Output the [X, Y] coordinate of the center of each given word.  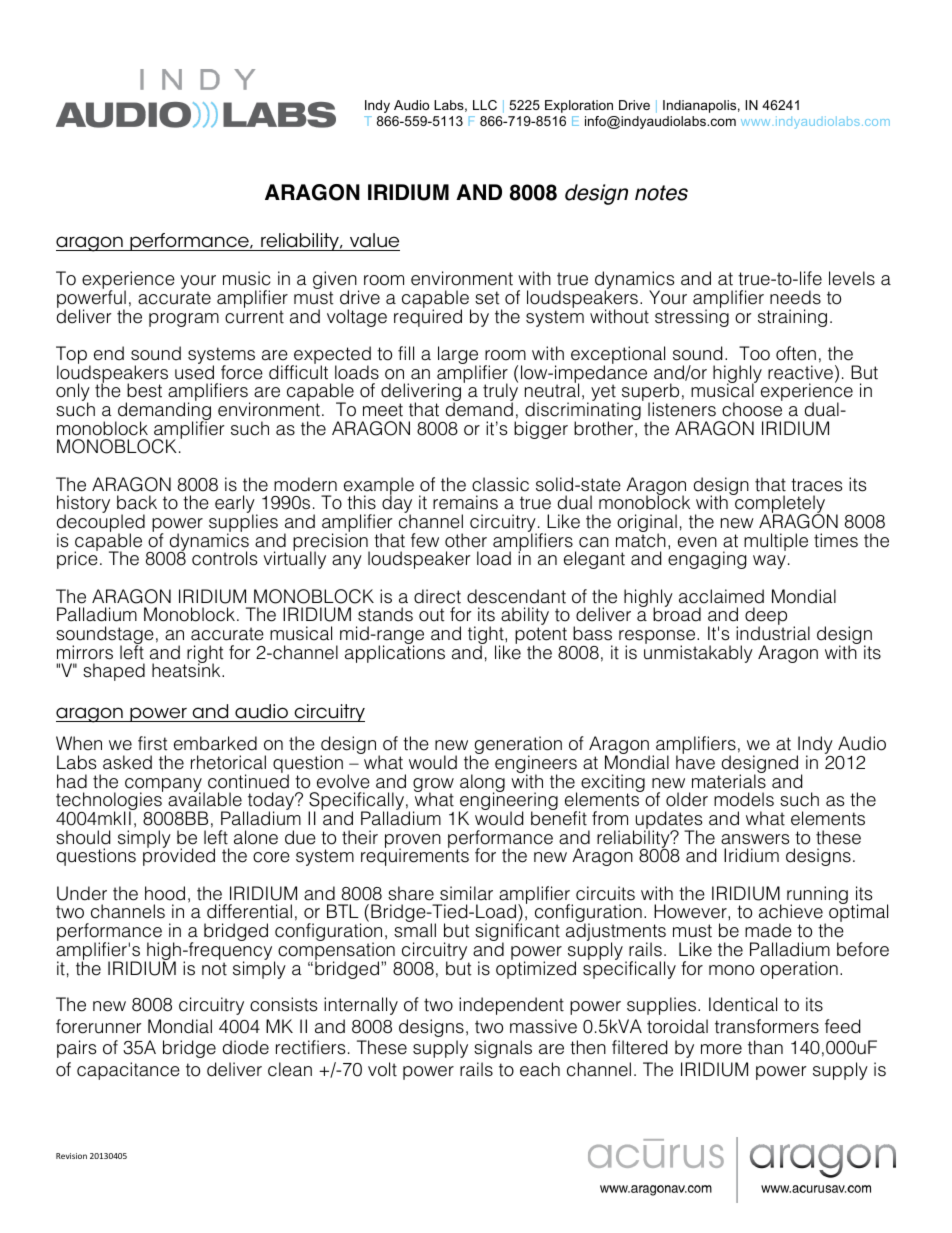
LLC [485, 105]
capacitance [128, 1071]
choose [752, 408]
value [373, 242]
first [153, 743]
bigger [541, 430]
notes [661, 193]
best [144, 390]
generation [518, 746]
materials [729, 780]
